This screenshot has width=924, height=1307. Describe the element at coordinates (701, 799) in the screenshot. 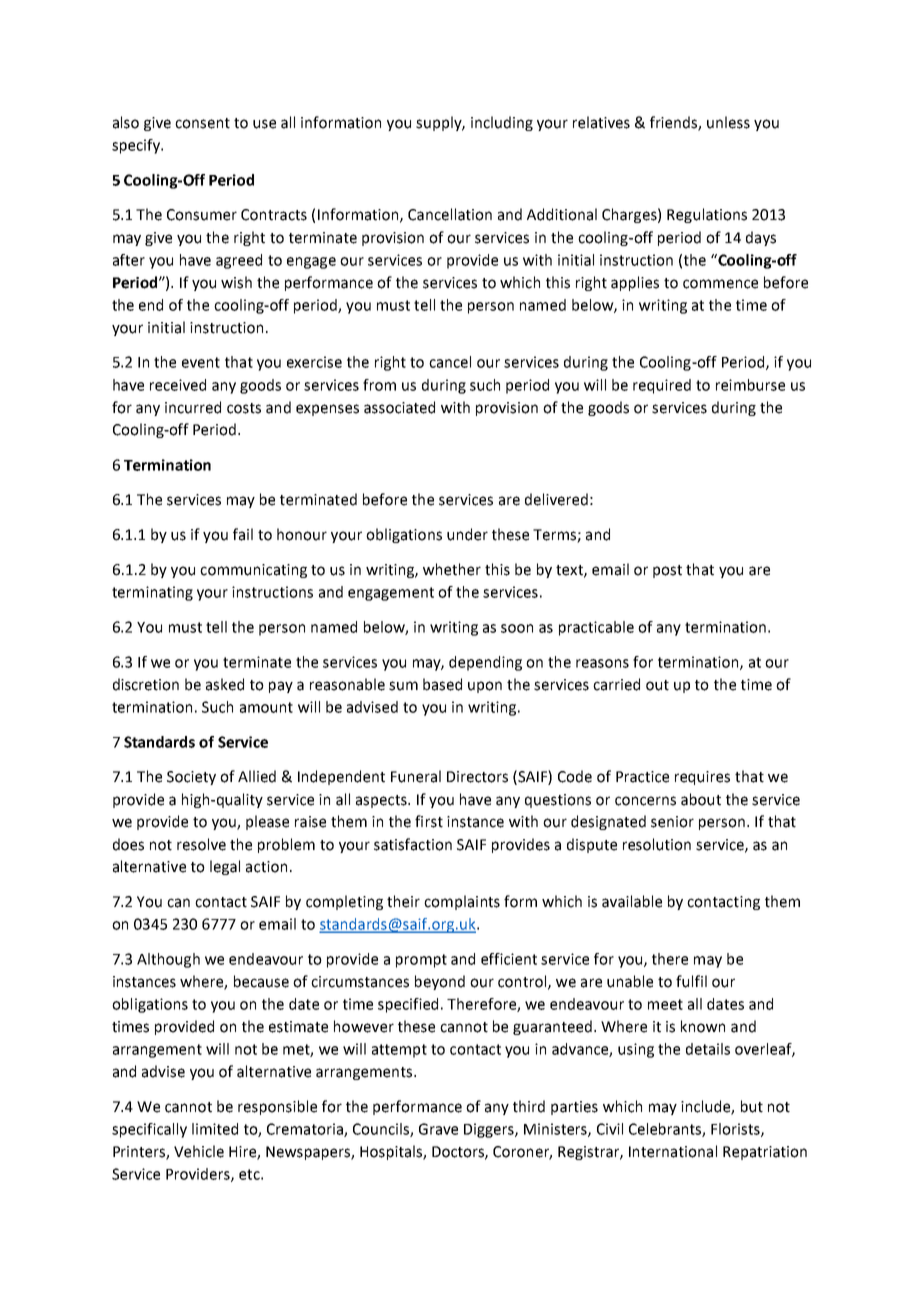

I see `about` at that location.
